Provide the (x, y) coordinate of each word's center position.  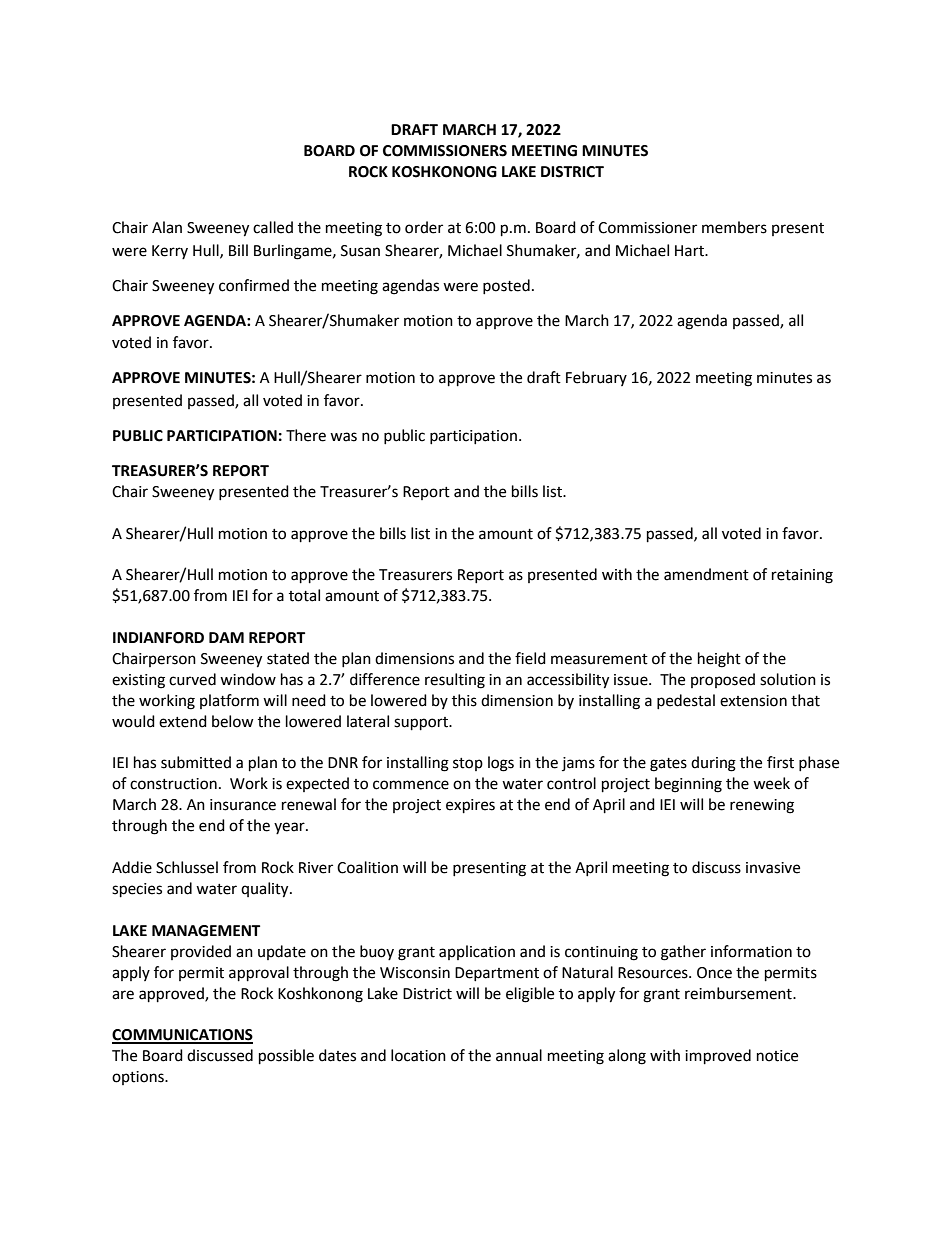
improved (718, 1057)
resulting (455, 681)
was (343, 437)
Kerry (170, 252)
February (596, 378)
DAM (226, 637)
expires (470, 806)
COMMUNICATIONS (182, 1036)
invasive (773, 868)
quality (266, 890)
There (306, 435)
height (719, 660)
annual (519, 1055)
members (734, 227)
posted (506, 286)
